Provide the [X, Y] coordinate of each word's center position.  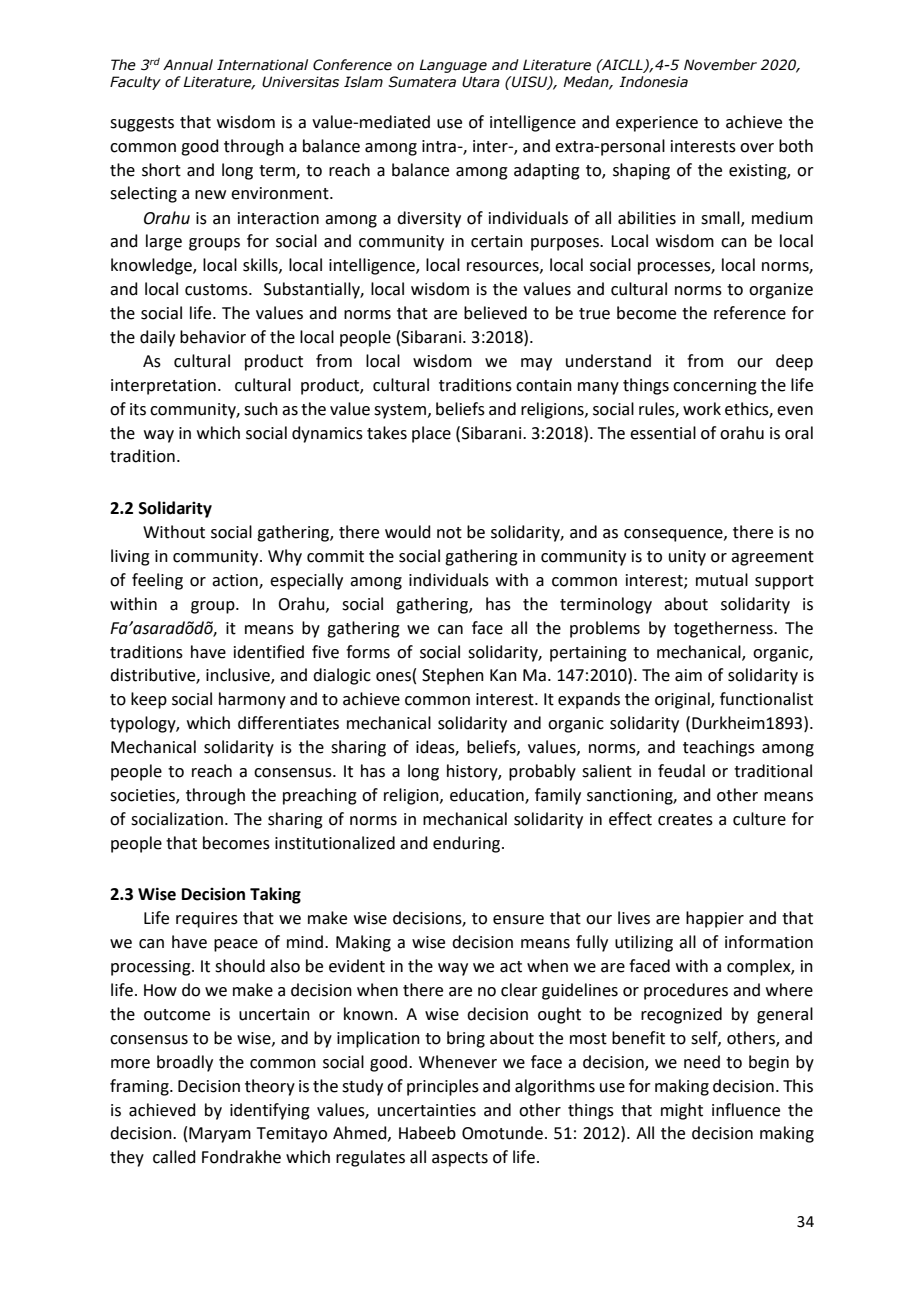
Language [453, 66]
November [720, 65]
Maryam [220, 1135]
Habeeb [427, 1133]
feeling [157, 581]
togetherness [724, 629]
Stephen [453, 676]
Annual [188, 65]
